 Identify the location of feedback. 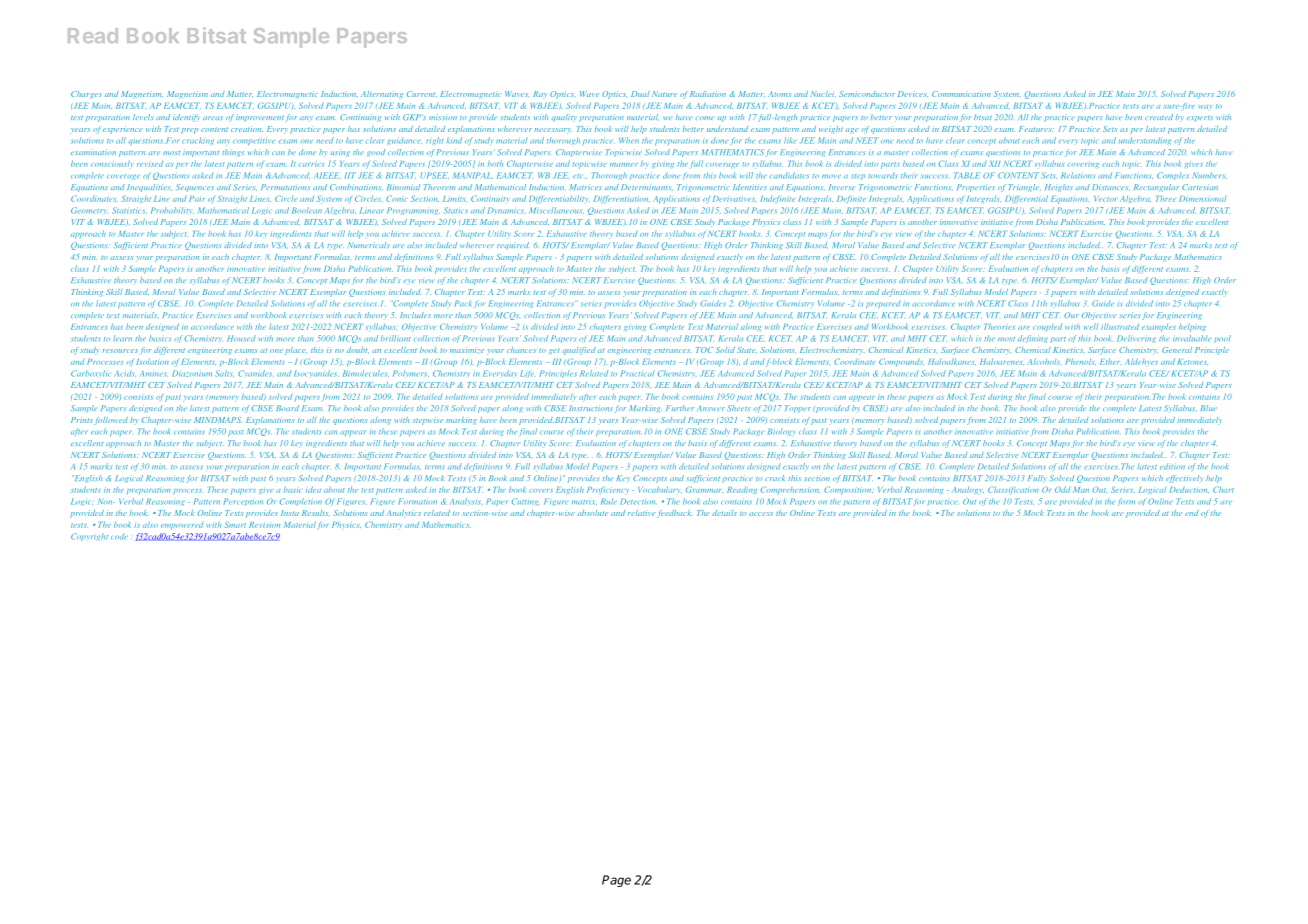
(674, 514).
